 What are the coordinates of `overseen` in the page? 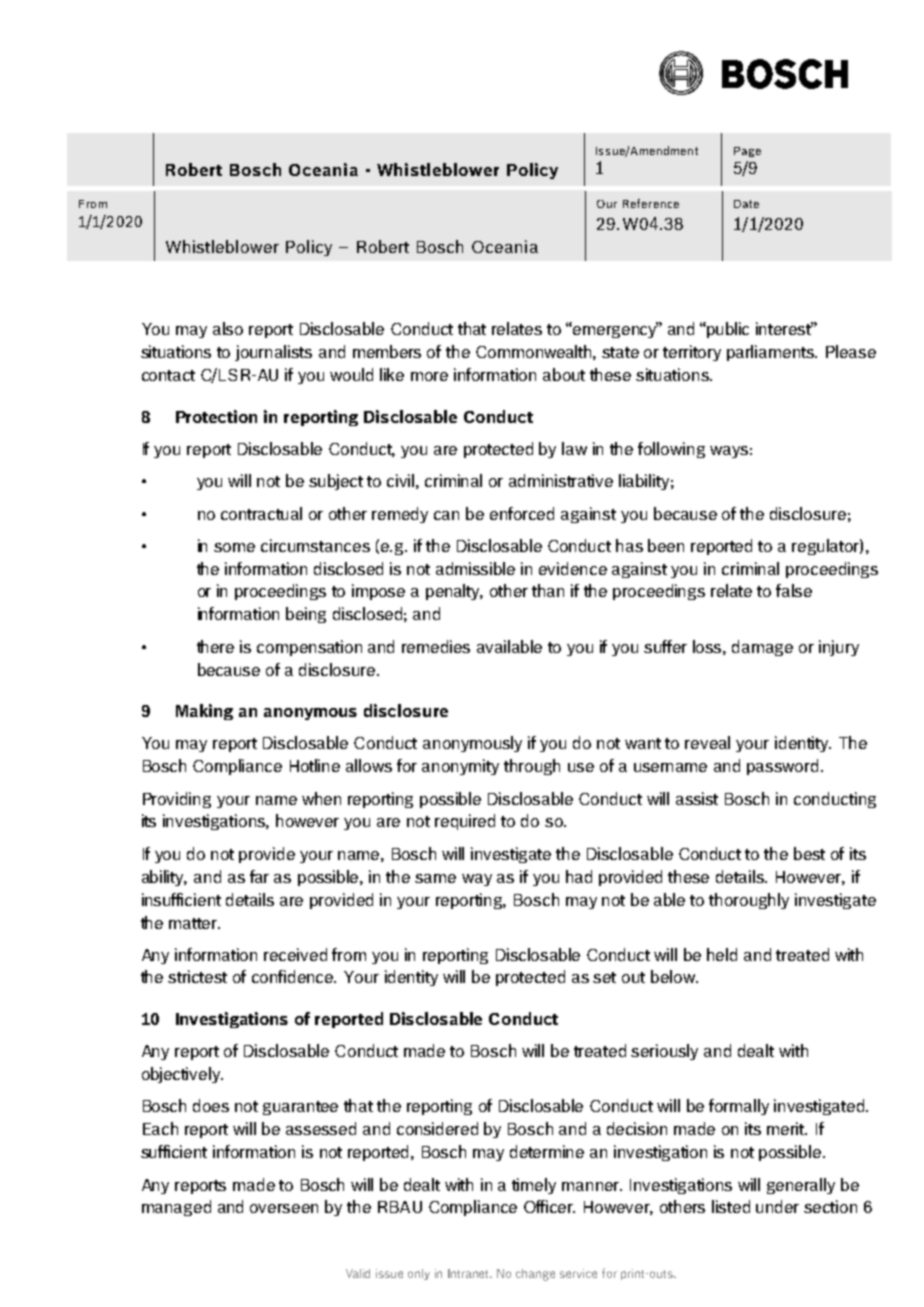 It's located at (284, 1208).
